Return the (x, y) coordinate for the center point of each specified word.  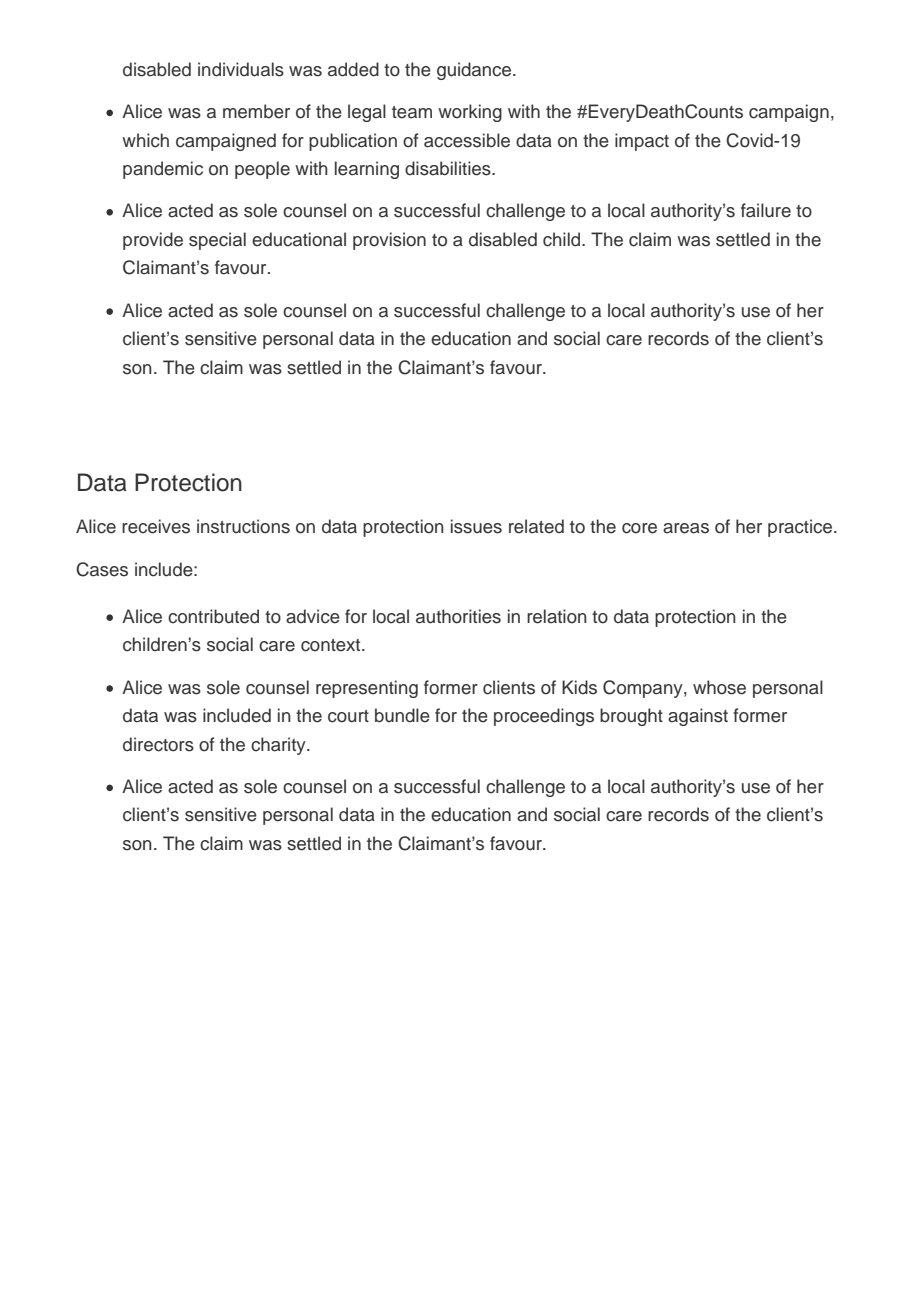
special (217, 241)
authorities (458, 616)
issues (476, 526)
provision (389, 241)
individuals (241, 69)
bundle (402, 715)
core (639, 528)
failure (766, 210)
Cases (102, 569)
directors (158, 744)
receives (156, 526)
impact (642, 142)
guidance (475, 71)
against (698, 717)
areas (686, 528)
